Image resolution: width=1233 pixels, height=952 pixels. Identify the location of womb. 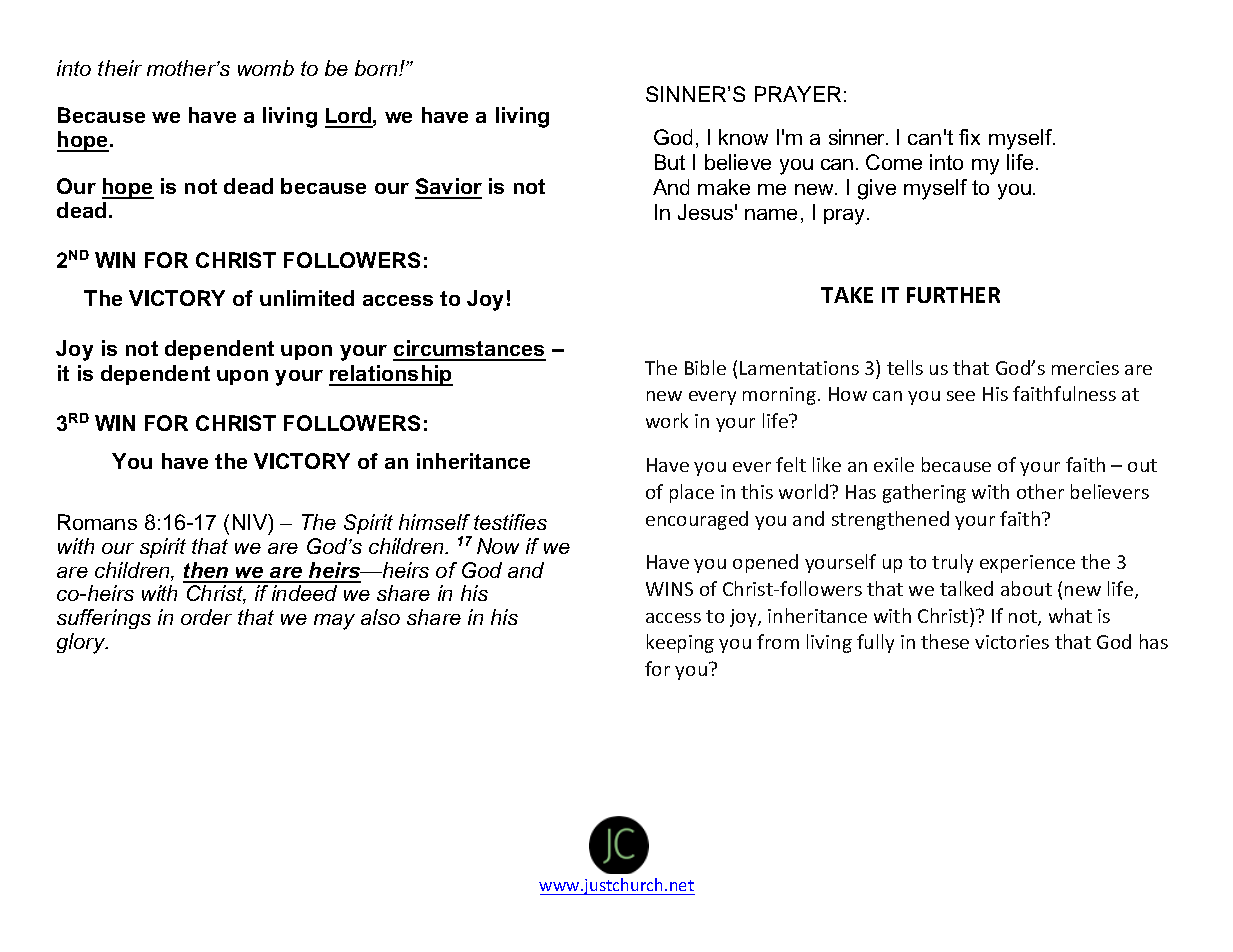
(266, 68).
